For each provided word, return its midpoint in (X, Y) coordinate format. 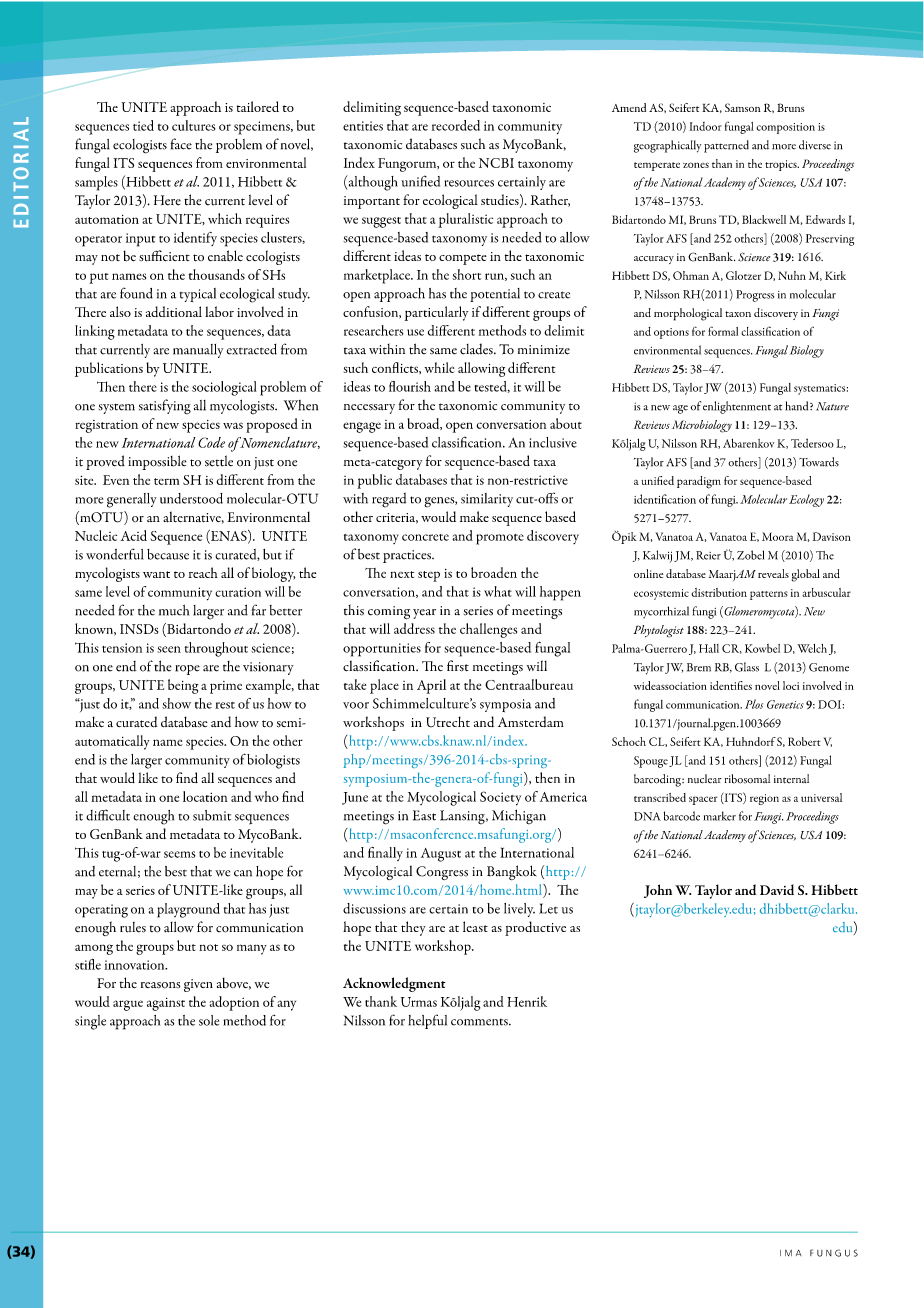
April (431, 686)
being (183, 686)
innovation (135, 965)
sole (209, 1020)
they (413, 928)
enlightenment (737, 407)
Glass (747, 667)
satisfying (165, 407)
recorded (456, 125)
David (777, 889)
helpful (428, 1021)
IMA (790, 1253)
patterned (726, 146)
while (439, 367)
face (181, 144)
